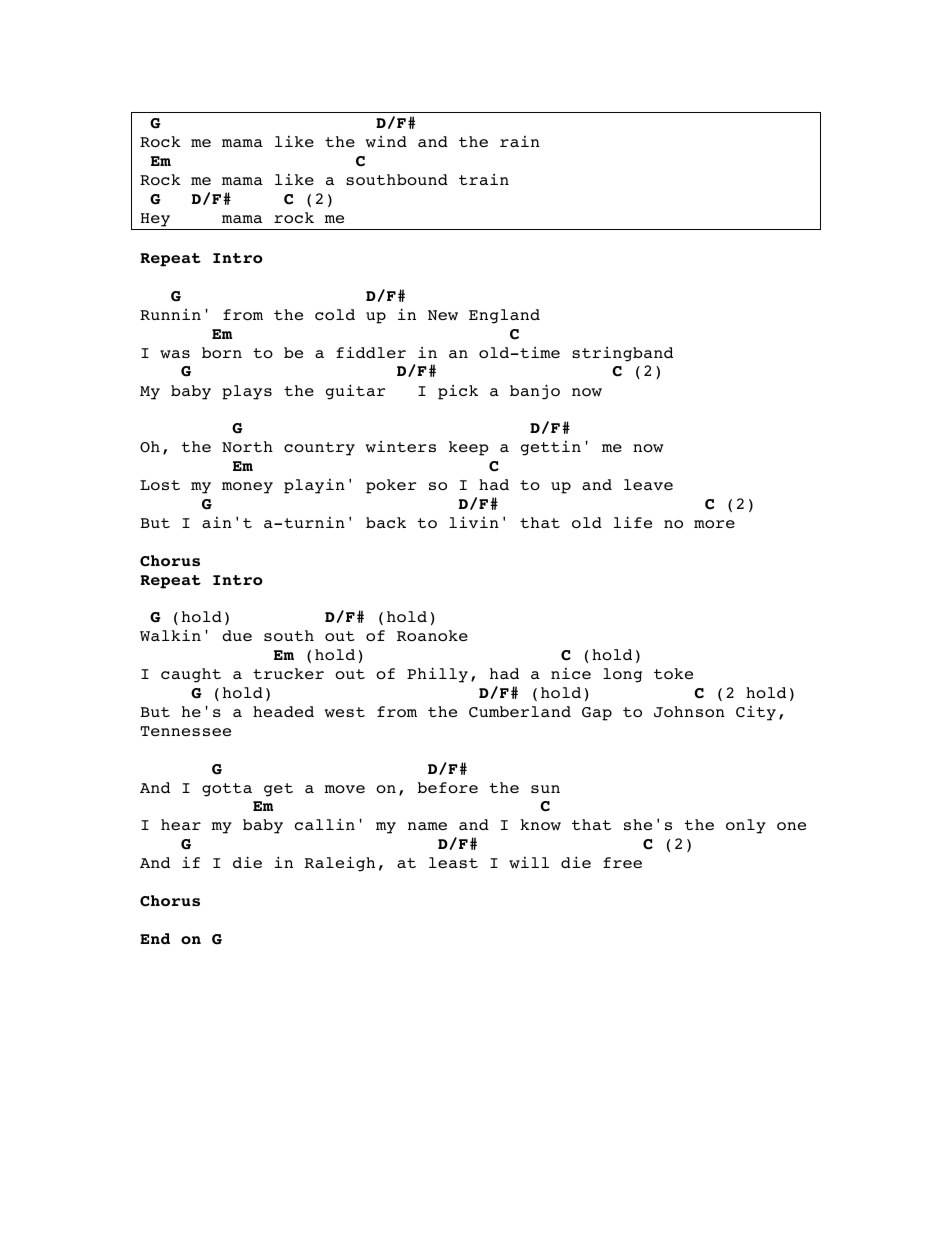 Image resolution: width=952 pixels, height=1233 pixels. What do you see at coordinates (386, 141) in the screenshot?
I see `wind` at bounding box center [386, 141].
